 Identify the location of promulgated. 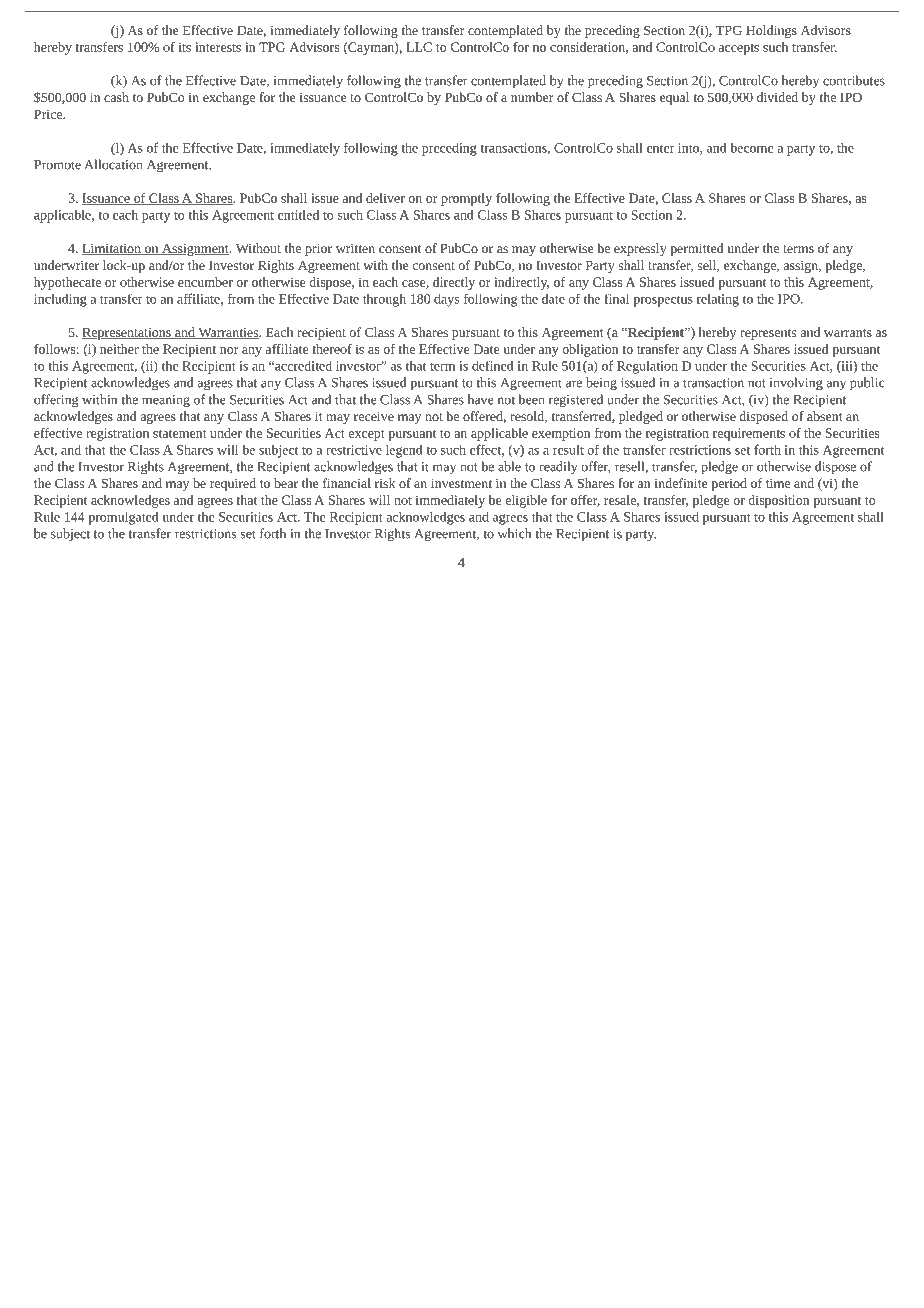
(123, 518).
